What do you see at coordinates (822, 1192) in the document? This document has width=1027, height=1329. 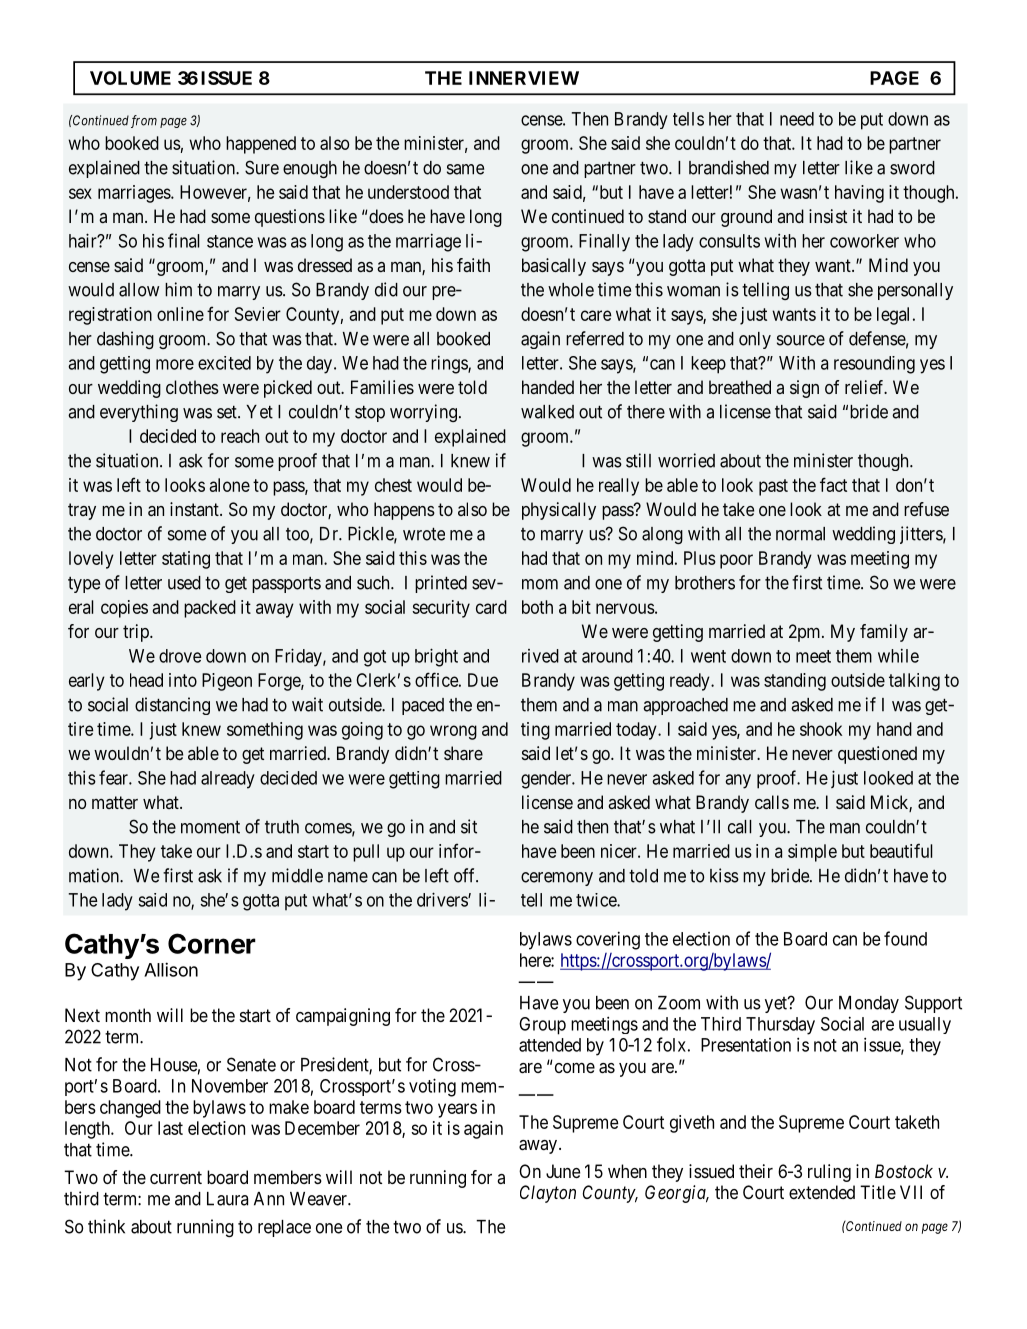 I see `extended` at bounding box center [822, 1192].
